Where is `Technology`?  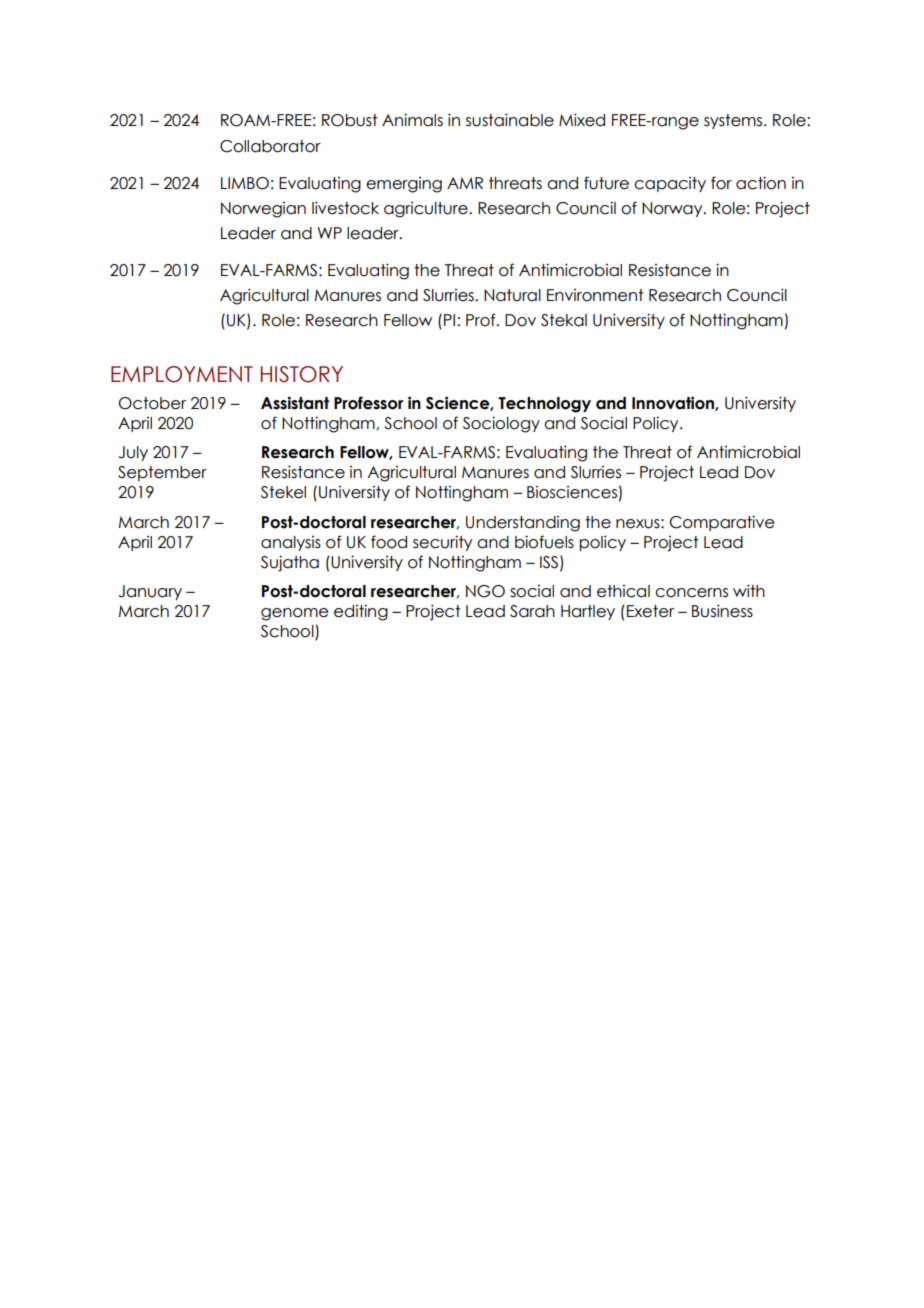 Technology is located at coordinates (544, 405).
